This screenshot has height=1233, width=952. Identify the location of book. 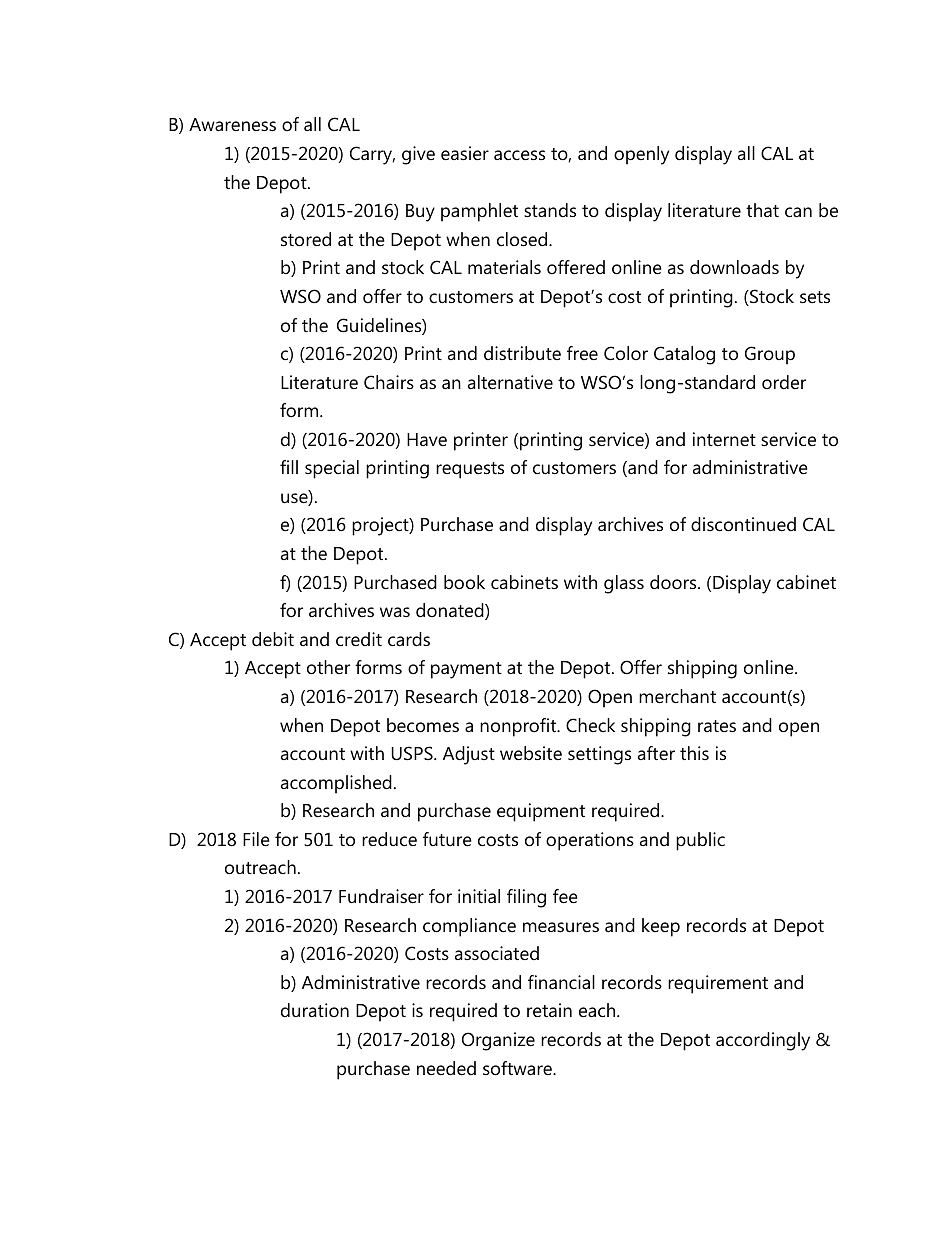
(464, 582).
